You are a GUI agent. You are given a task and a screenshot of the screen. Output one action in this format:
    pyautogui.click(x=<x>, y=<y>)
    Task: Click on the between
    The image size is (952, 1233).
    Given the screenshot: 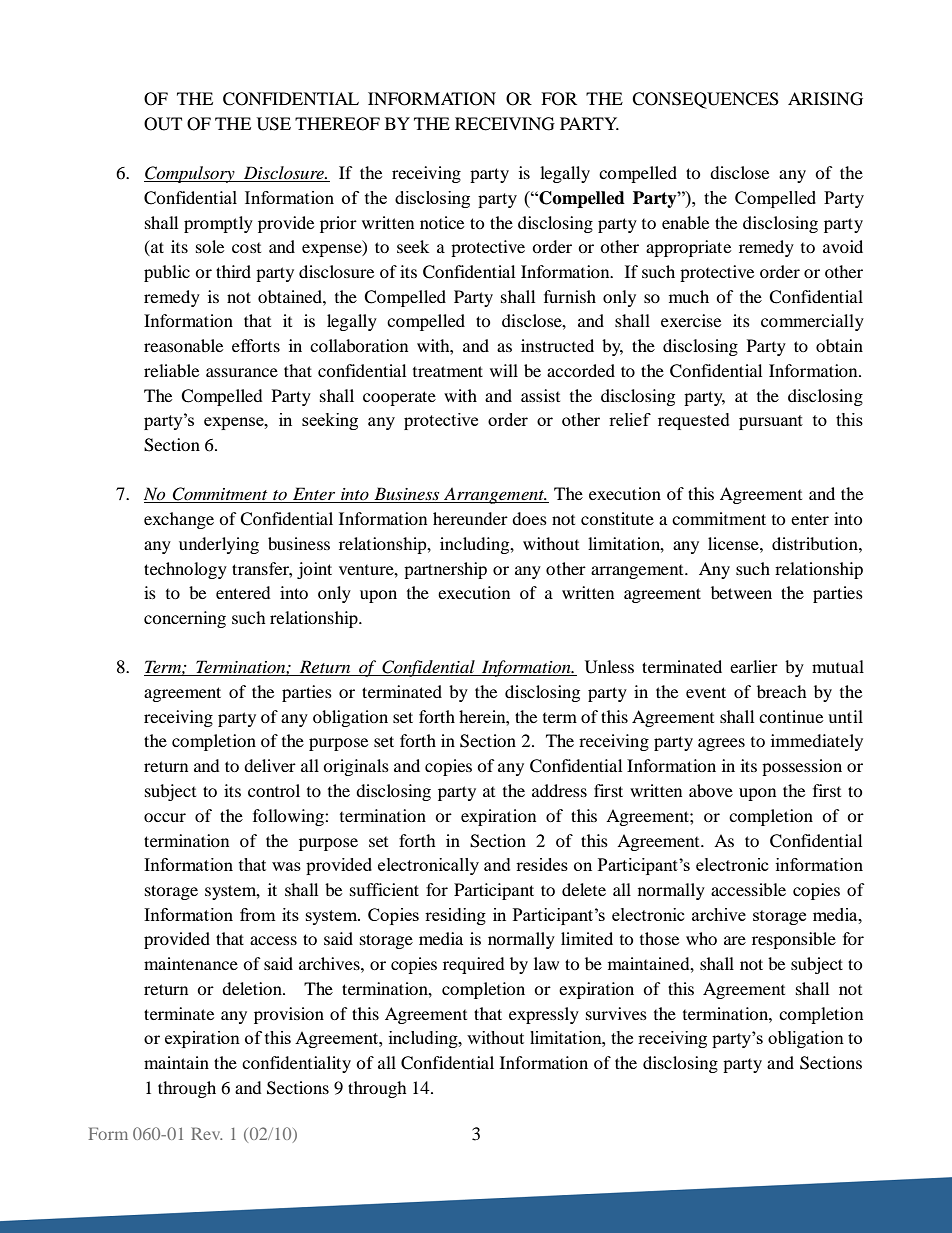 What is the action you would take?
    pyautogui.click(x=741, y=592)
